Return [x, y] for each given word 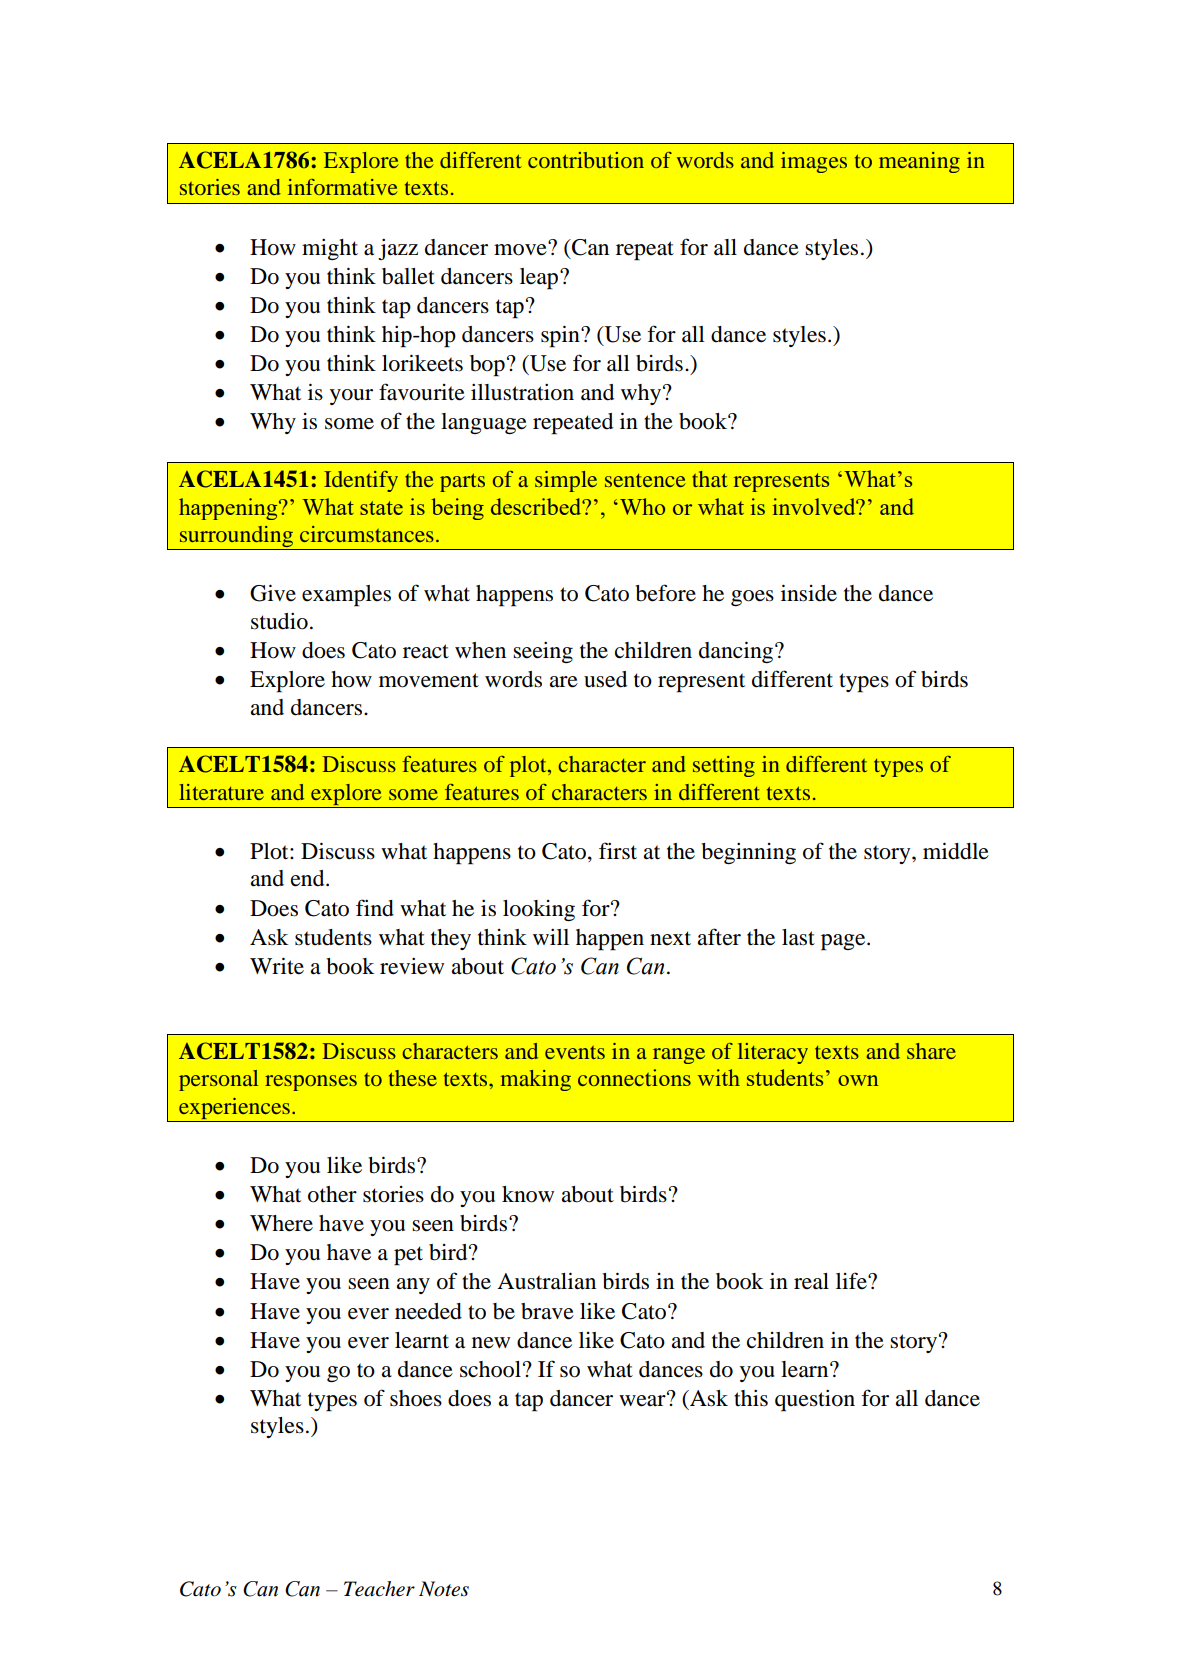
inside [809, 593]
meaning [919, 162]
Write [277, 966]
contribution [586, 160]
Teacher [379, 1589]
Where [281, 1223]
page [844, 942]
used [605, 679]
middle [956, 851]
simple [566, 481]
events [575, 1052]
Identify [361, 481]
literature [221, 792]
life [852, 1281]
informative [343, 187]
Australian [546, 1281]
